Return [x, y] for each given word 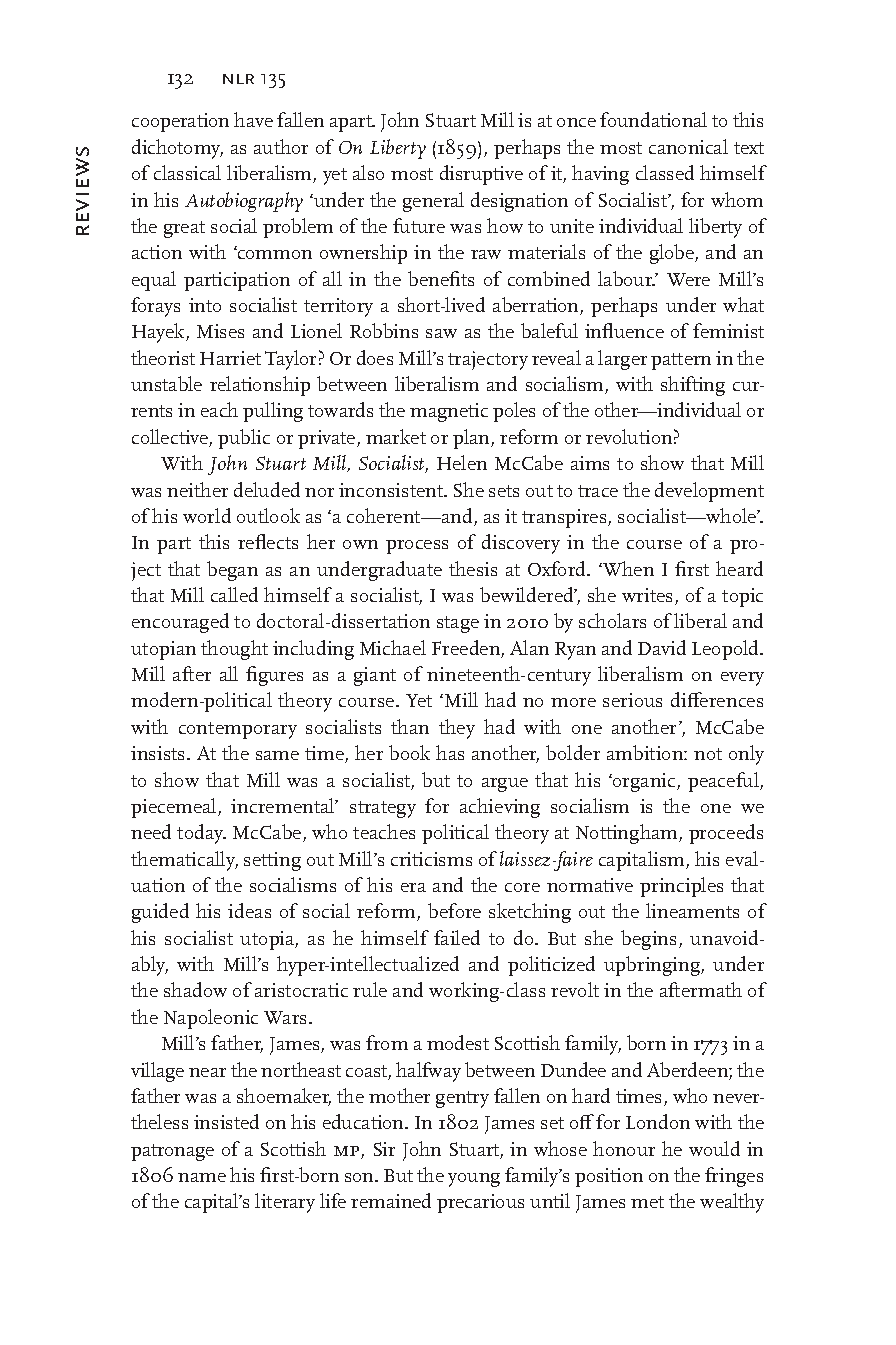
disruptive [481, 175]
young [474, 1180]
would [714, 1148]
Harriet [230, 358]
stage [458, 624]
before [454, 910]
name [202, 1177]
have [253, 119]
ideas [249, 910]
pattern [681, 361]
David [662, 647]
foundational [653, 119]
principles [681, 887]
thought [234, 650]
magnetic [449, 412]
